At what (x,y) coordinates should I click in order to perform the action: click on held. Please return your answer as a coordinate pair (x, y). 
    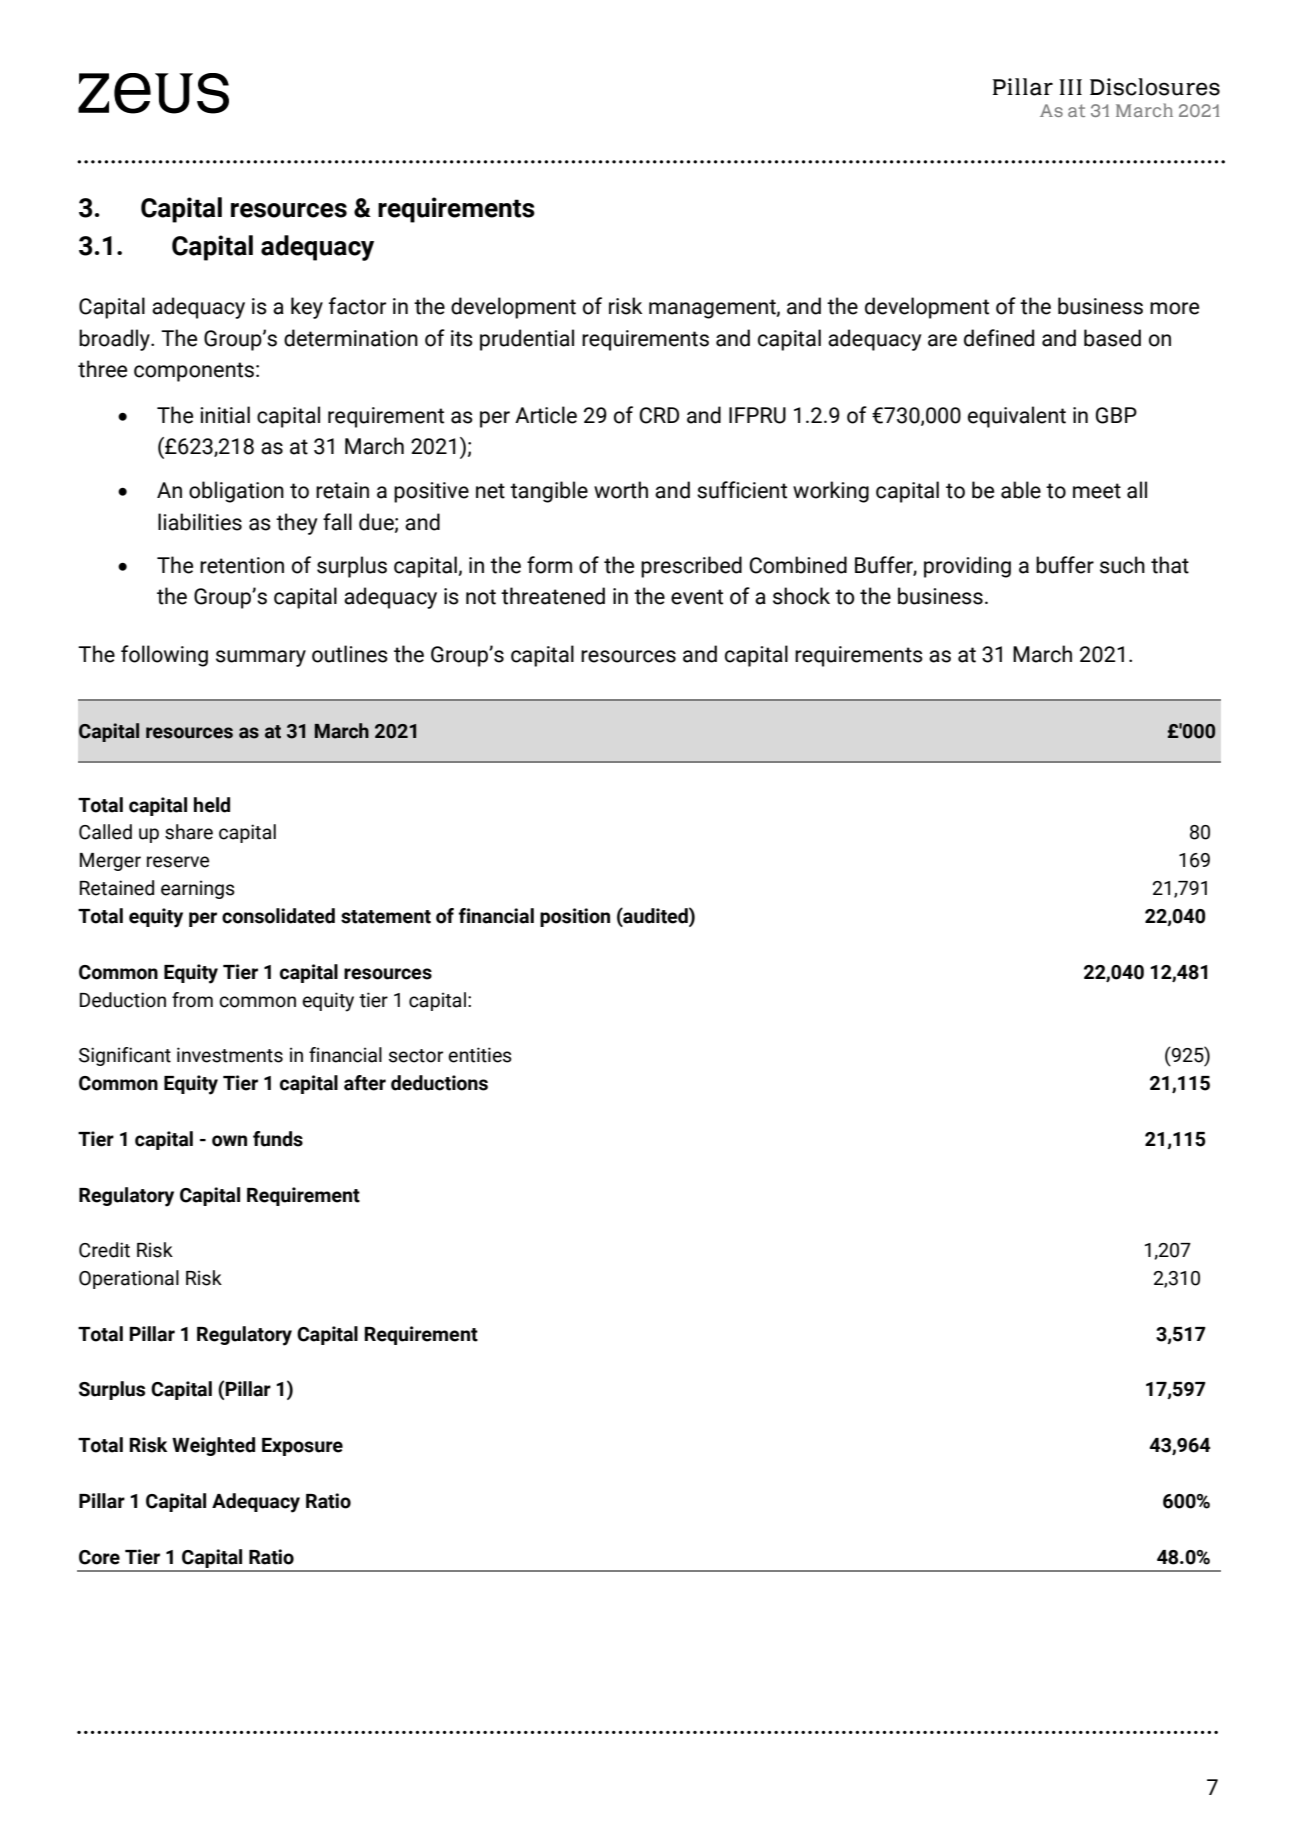
    Looking at the image, I should click on (212, 805).
